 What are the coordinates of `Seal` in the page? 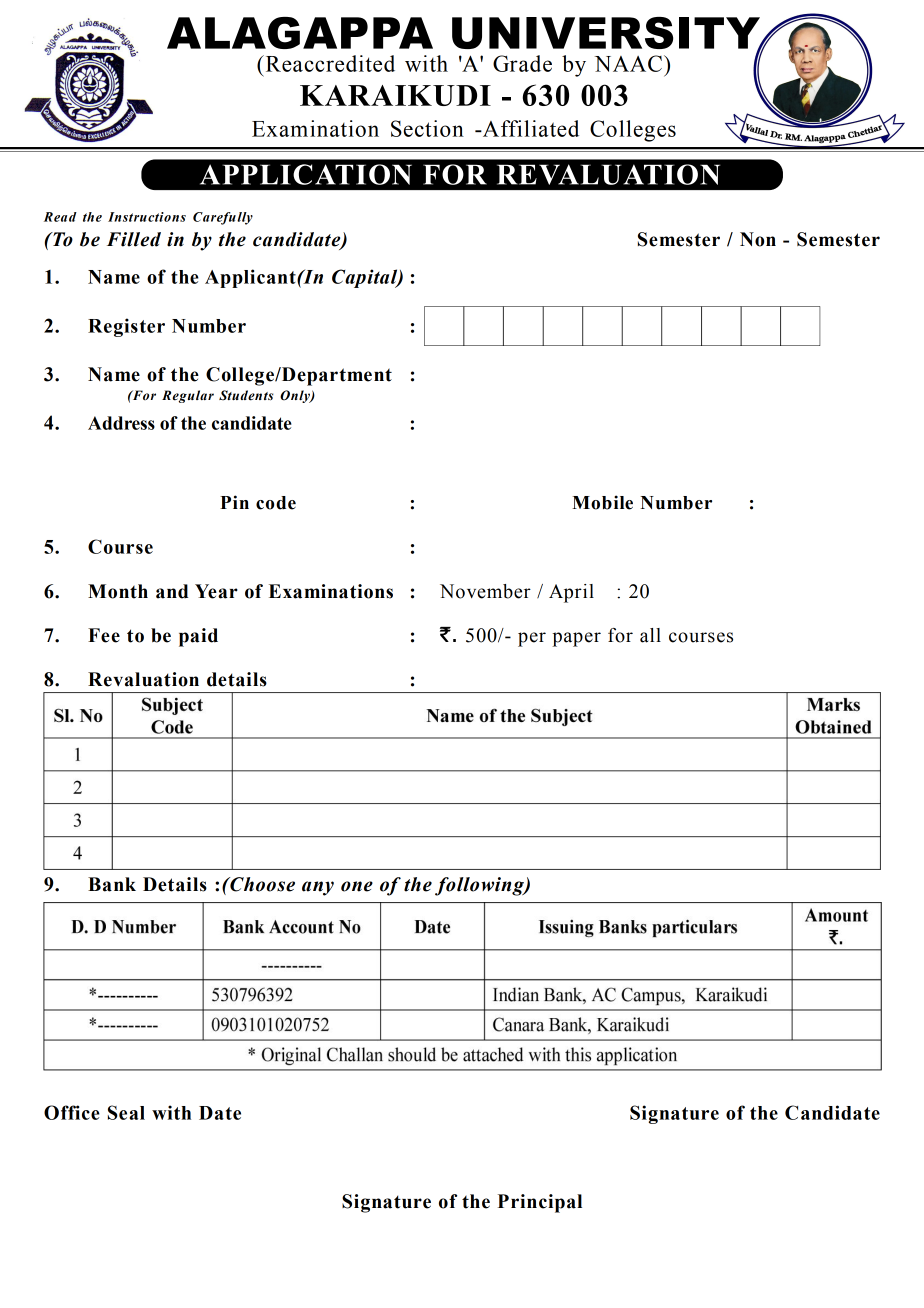 It's located at (126, 1112).
